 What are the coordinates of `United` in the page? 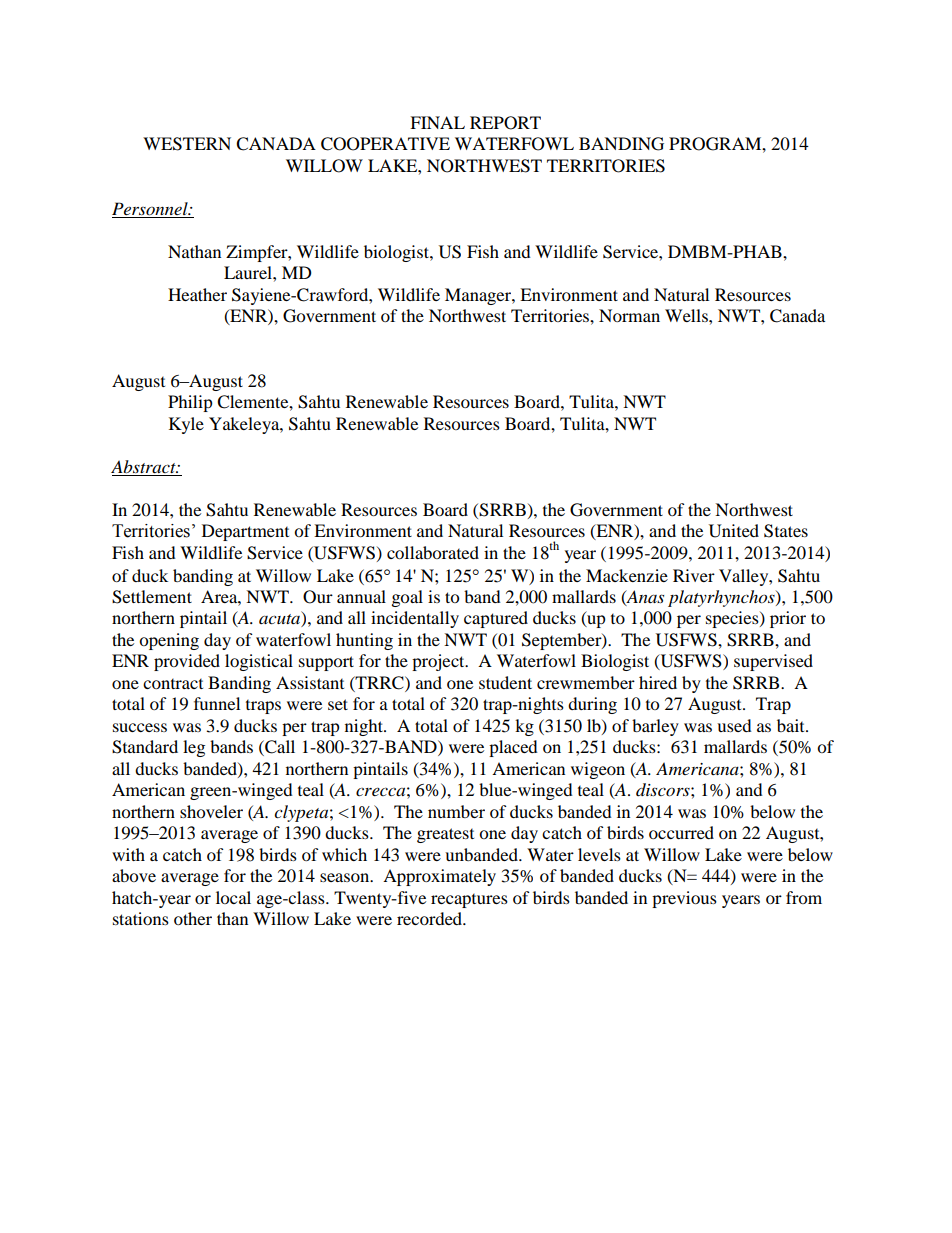 It's located at (734, 531).
